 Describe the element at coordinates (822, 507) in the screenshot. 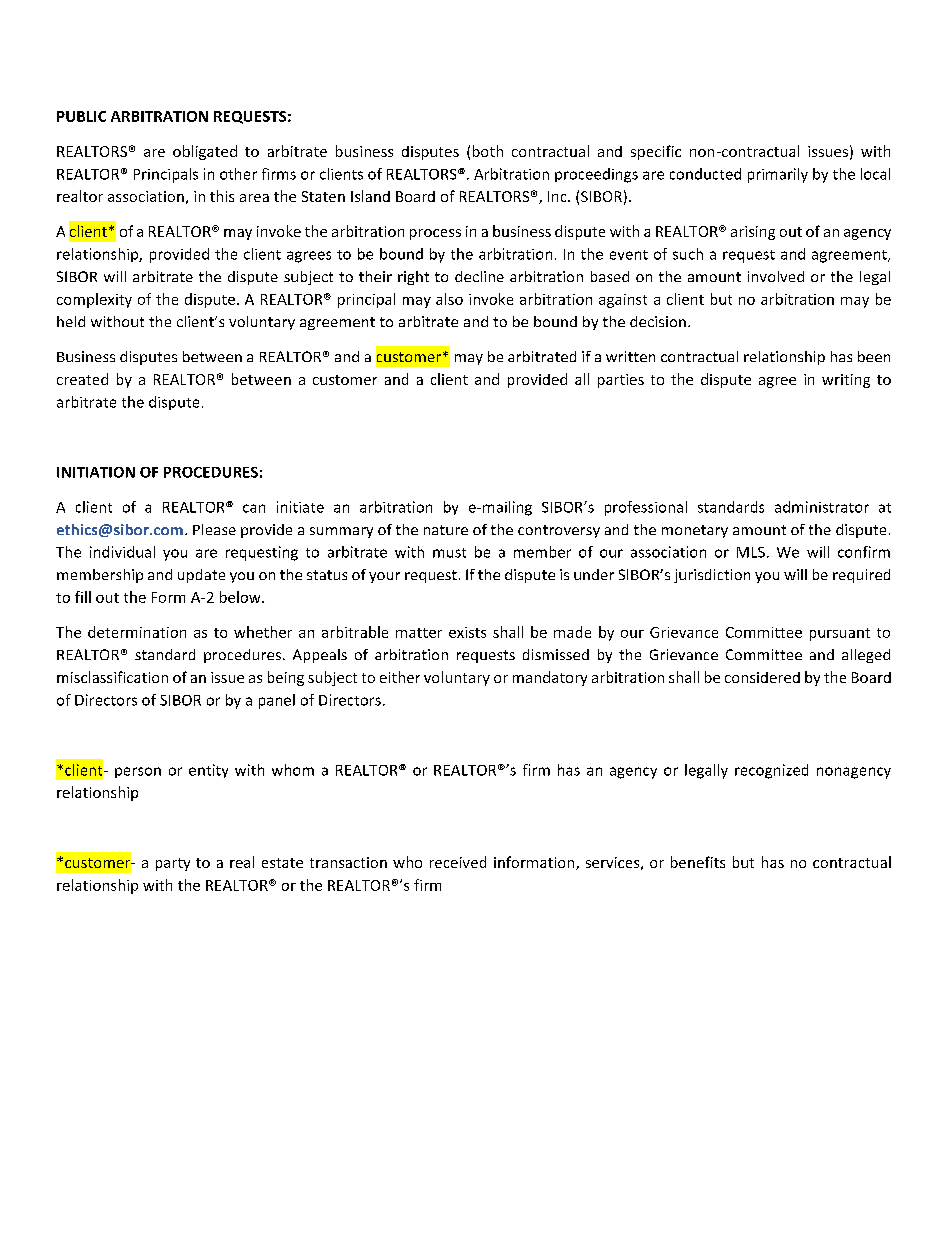

I see `administrator` at that location.
